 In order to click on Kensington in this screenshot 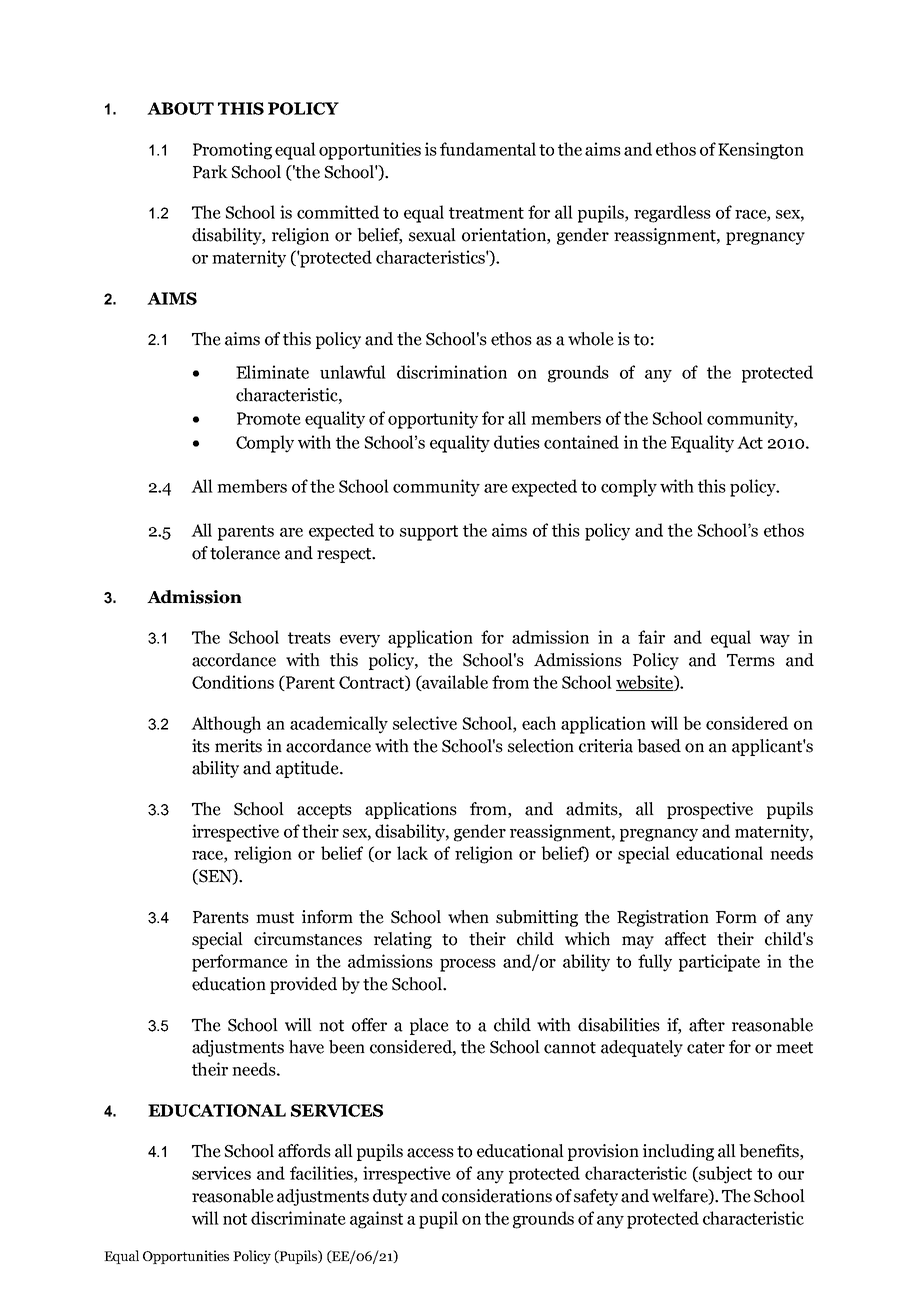, I will do `click(761, 151)`.
